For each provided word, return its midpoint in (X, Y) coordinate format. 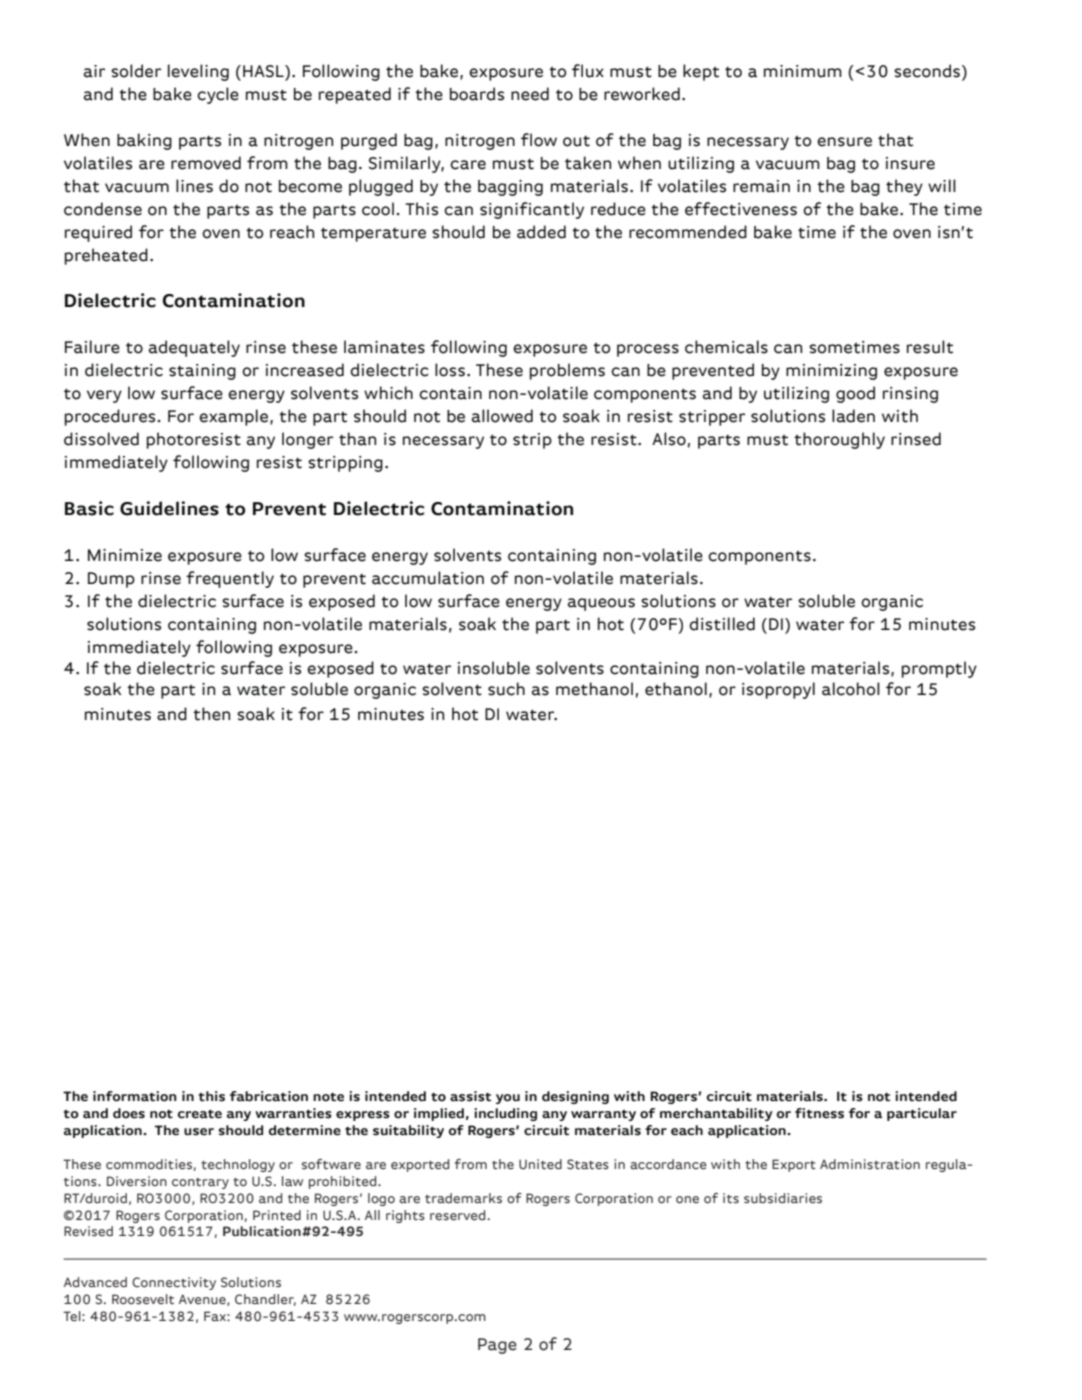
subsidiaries (783, 1198)
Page (497, 1346)
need (530, 94)
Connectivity (174, 1283)
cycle (218, 95)
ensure (844, 142)
